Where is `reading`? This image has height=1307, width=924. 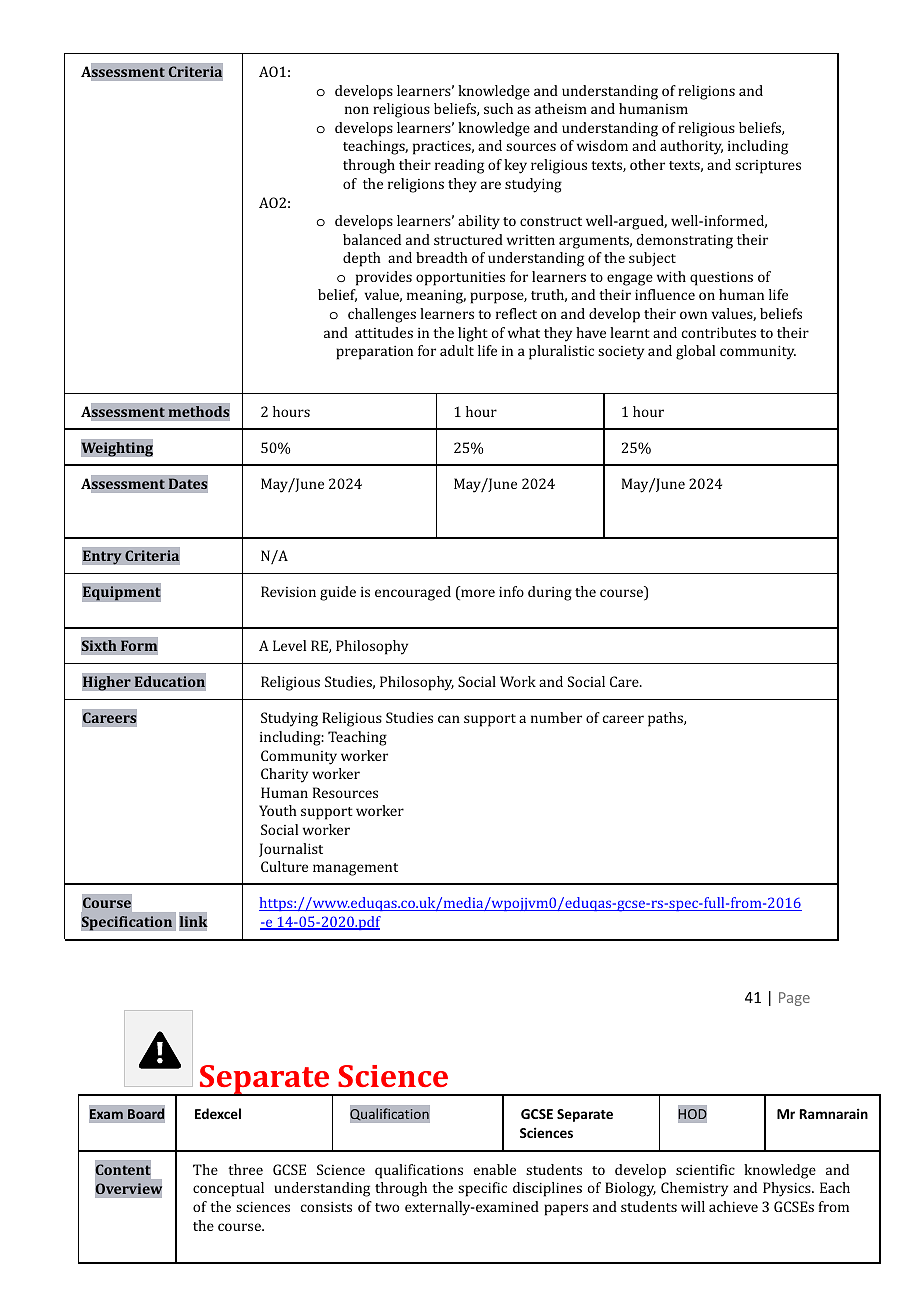 reading is located at coordinates (459, 166).
